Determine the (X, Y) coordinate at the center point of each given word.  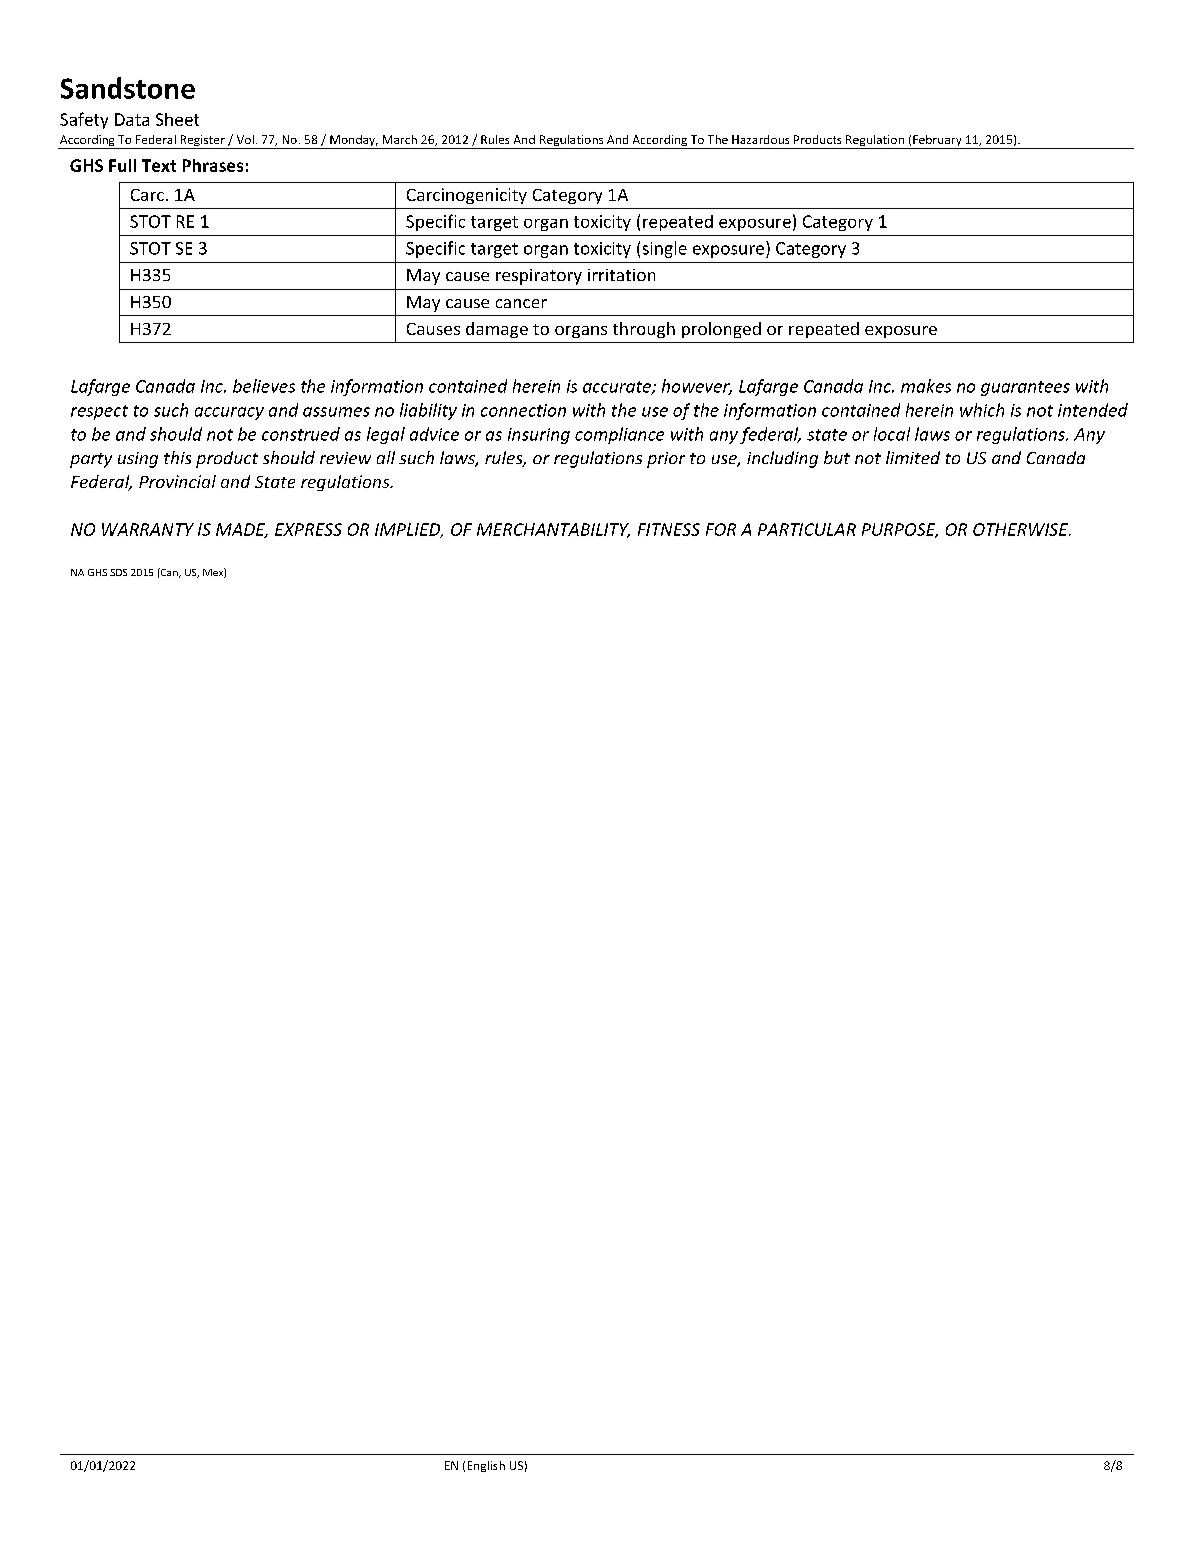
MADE (242, 530)
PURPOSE (900, 530)
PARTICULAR (807, 529)
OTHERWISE (1022, 529)
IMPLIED (409, 530)
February (937, 142)
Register (202, 142)
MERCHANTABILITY (553, 530)
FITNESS (669, 529)
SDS (118, 572)
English (486, 1466)
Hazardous (760, 139)
